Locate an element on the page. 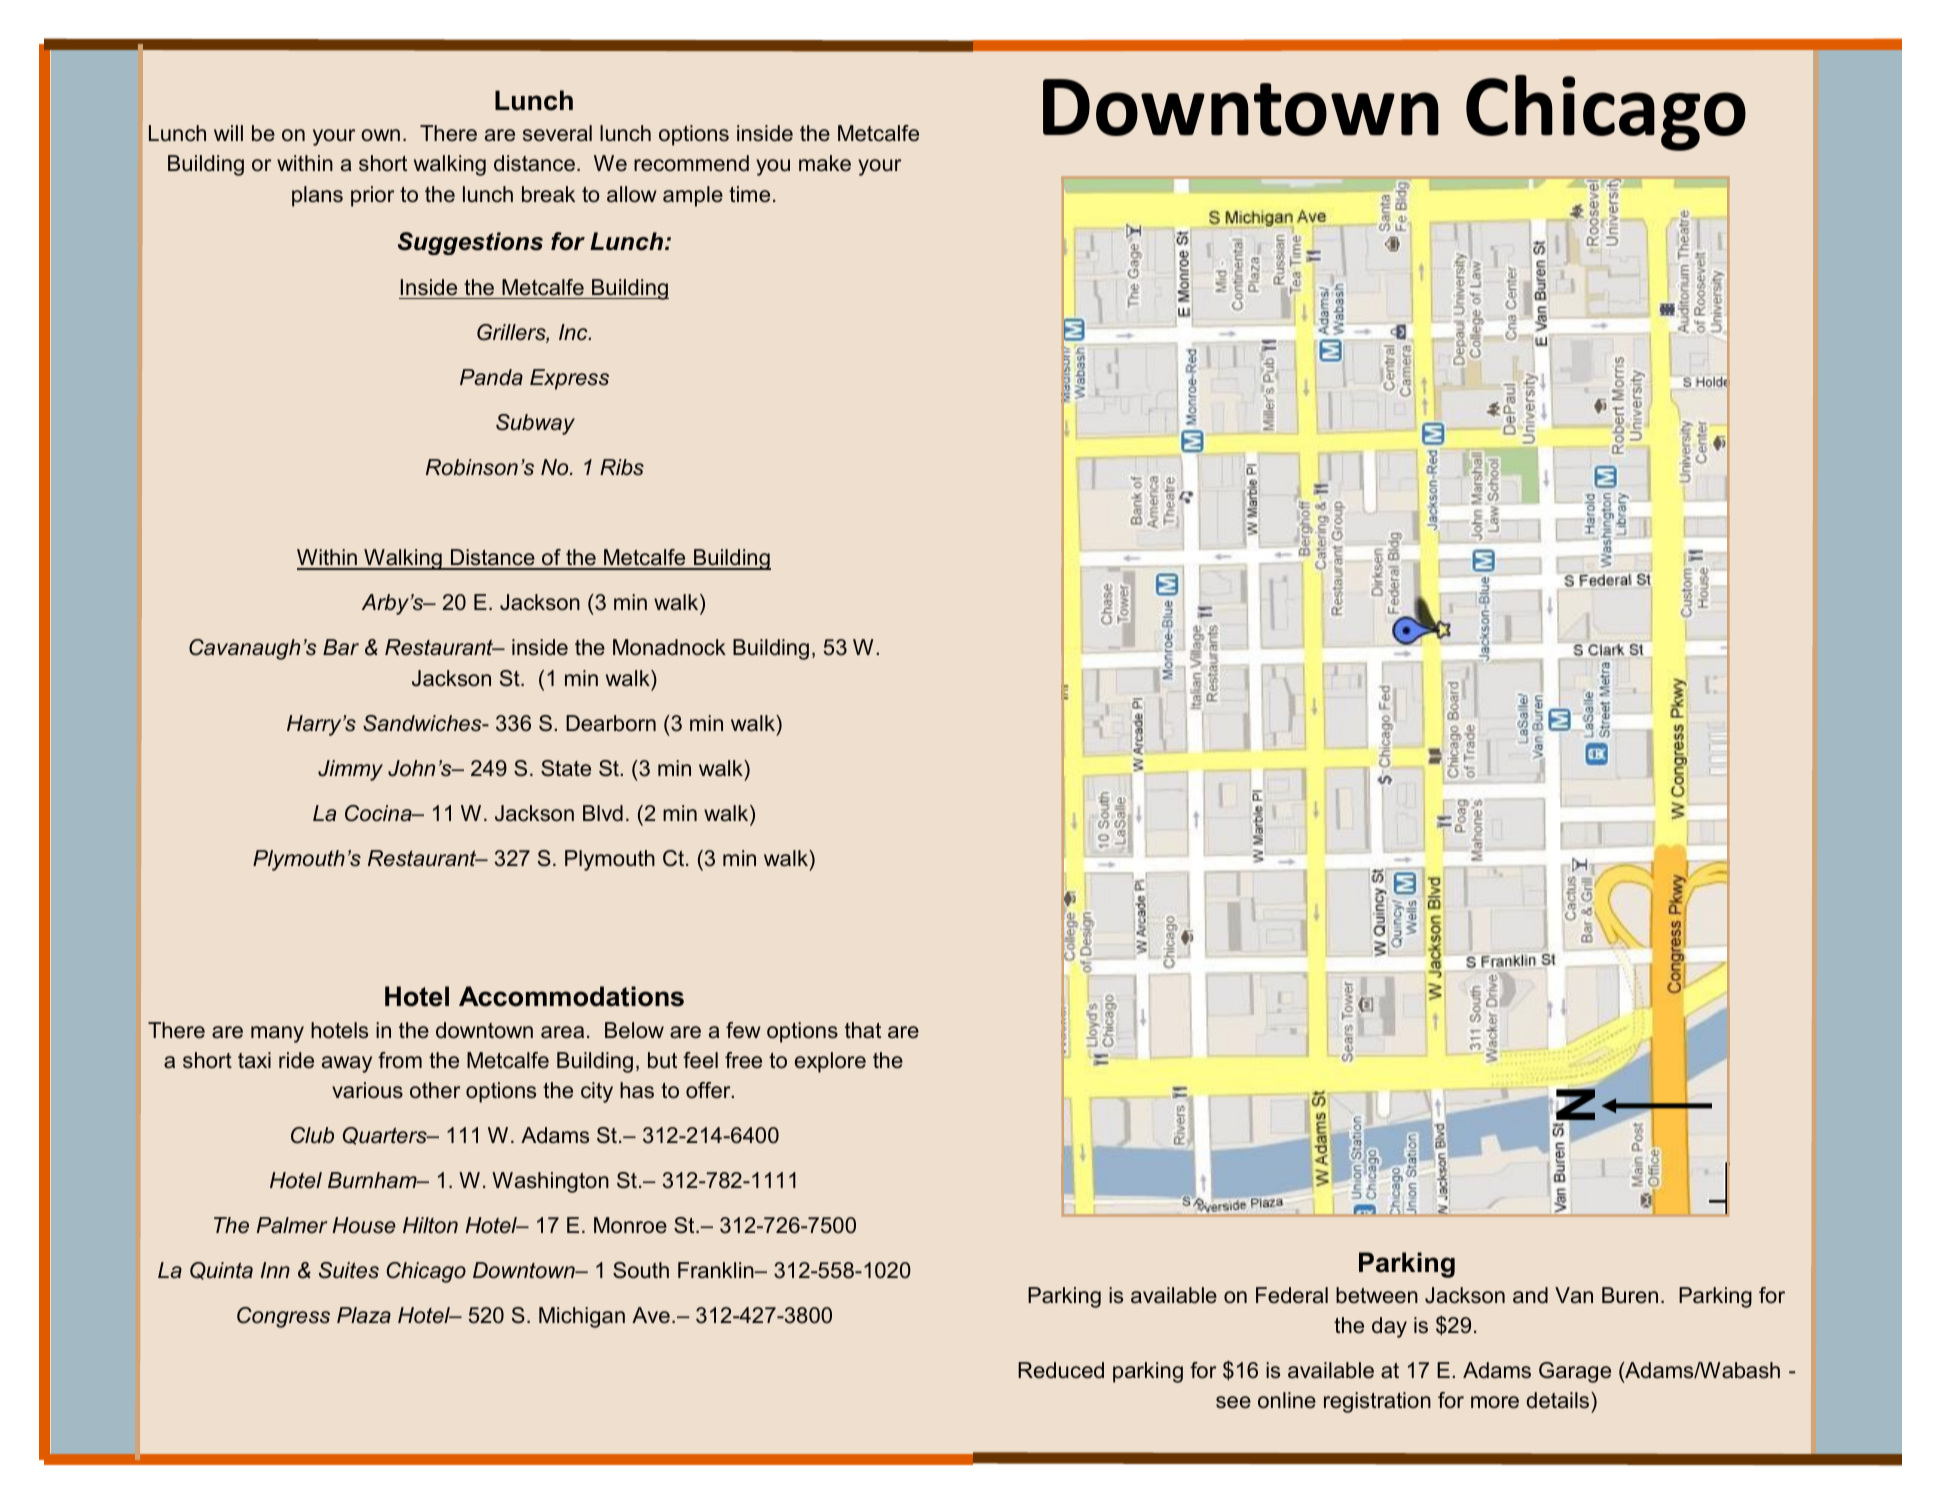  prior is located at coordinates (372, 196).
